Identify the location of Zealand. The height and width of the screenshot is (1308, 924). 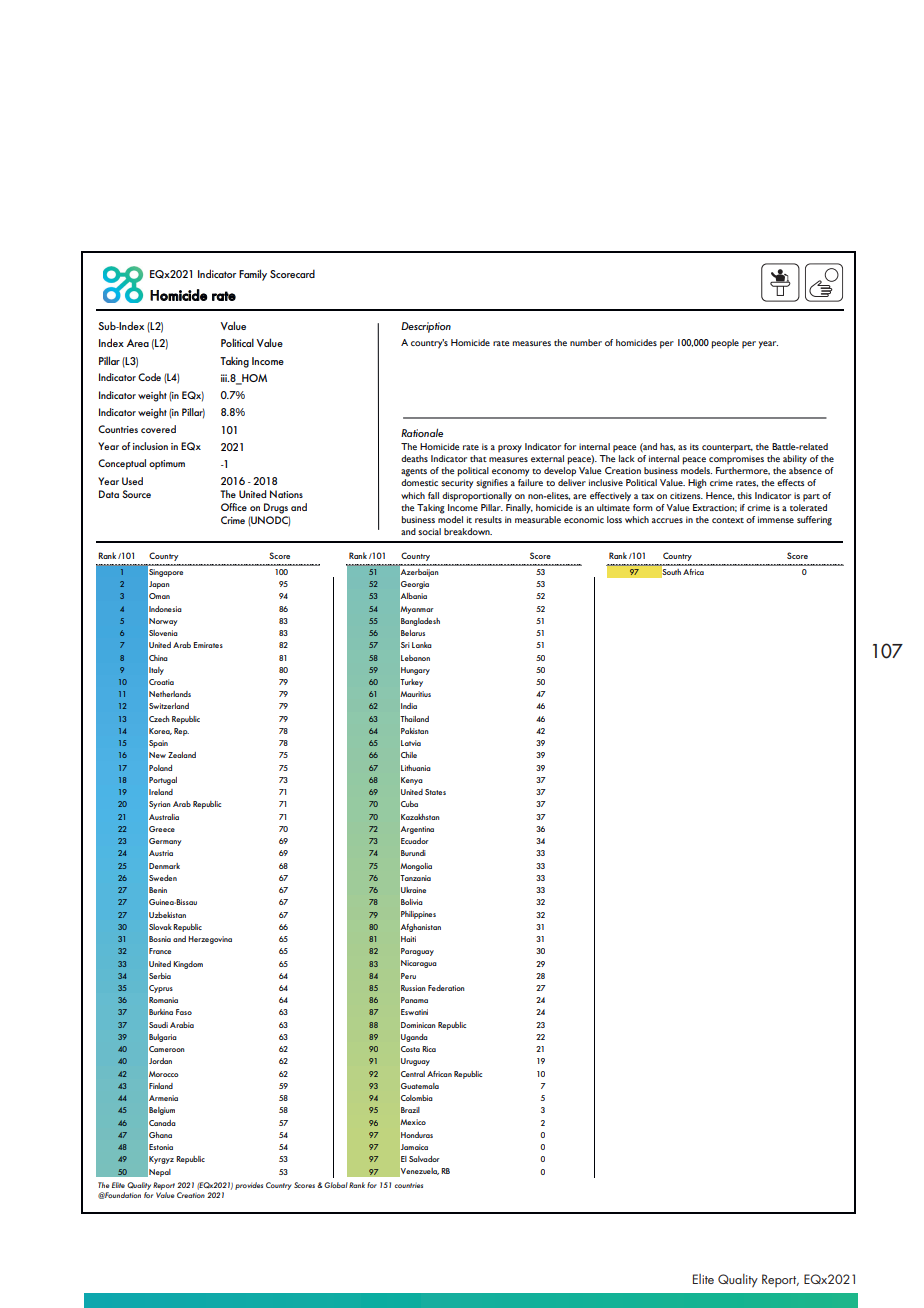
(182, 755).
